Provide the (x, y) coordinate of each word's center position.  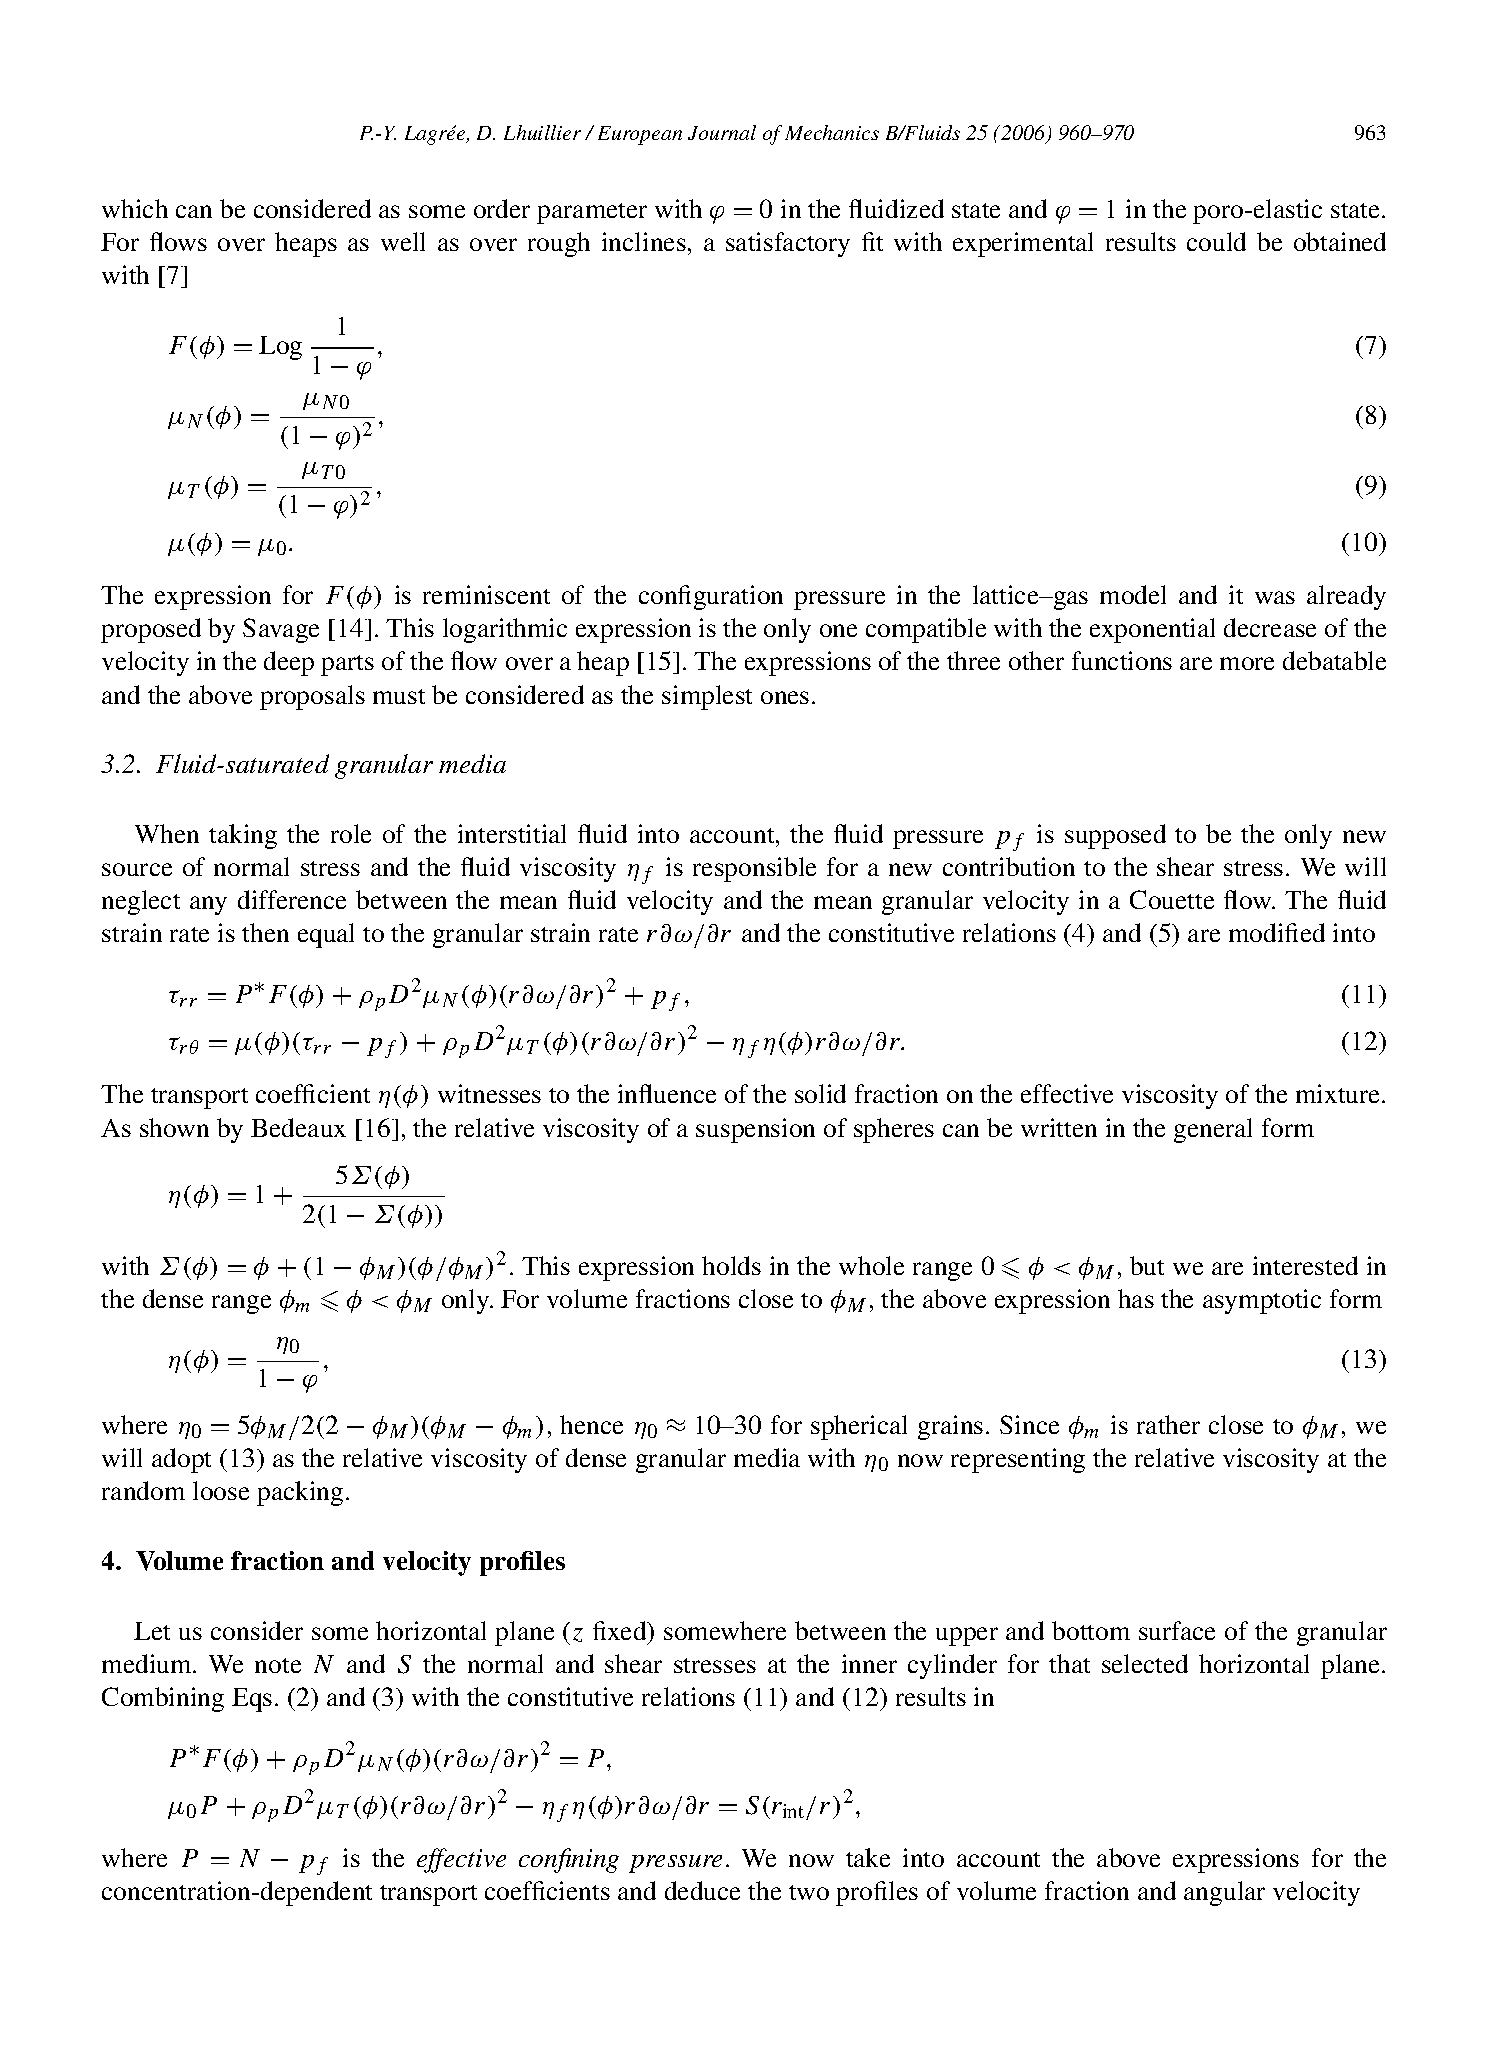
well (403, 241)
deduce (702, 1890)
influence (667, 1093)
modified (1277, 932)
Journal (722, 132)
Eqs (252, 1700)
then (265, 932)
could (1216, 241)
